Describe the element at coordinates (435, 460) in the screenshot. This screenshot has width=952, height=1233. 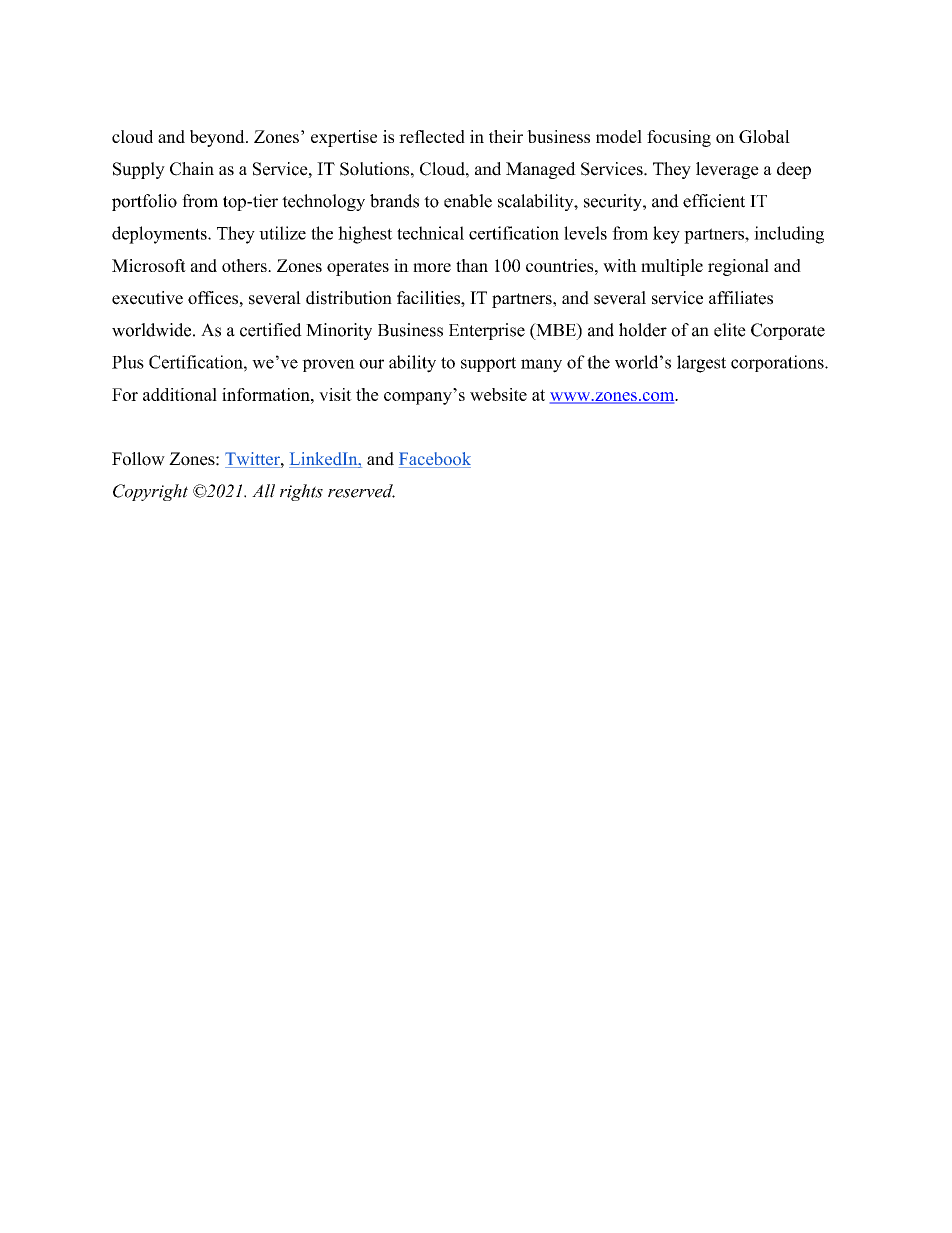
I see `Facebook` at that location.
